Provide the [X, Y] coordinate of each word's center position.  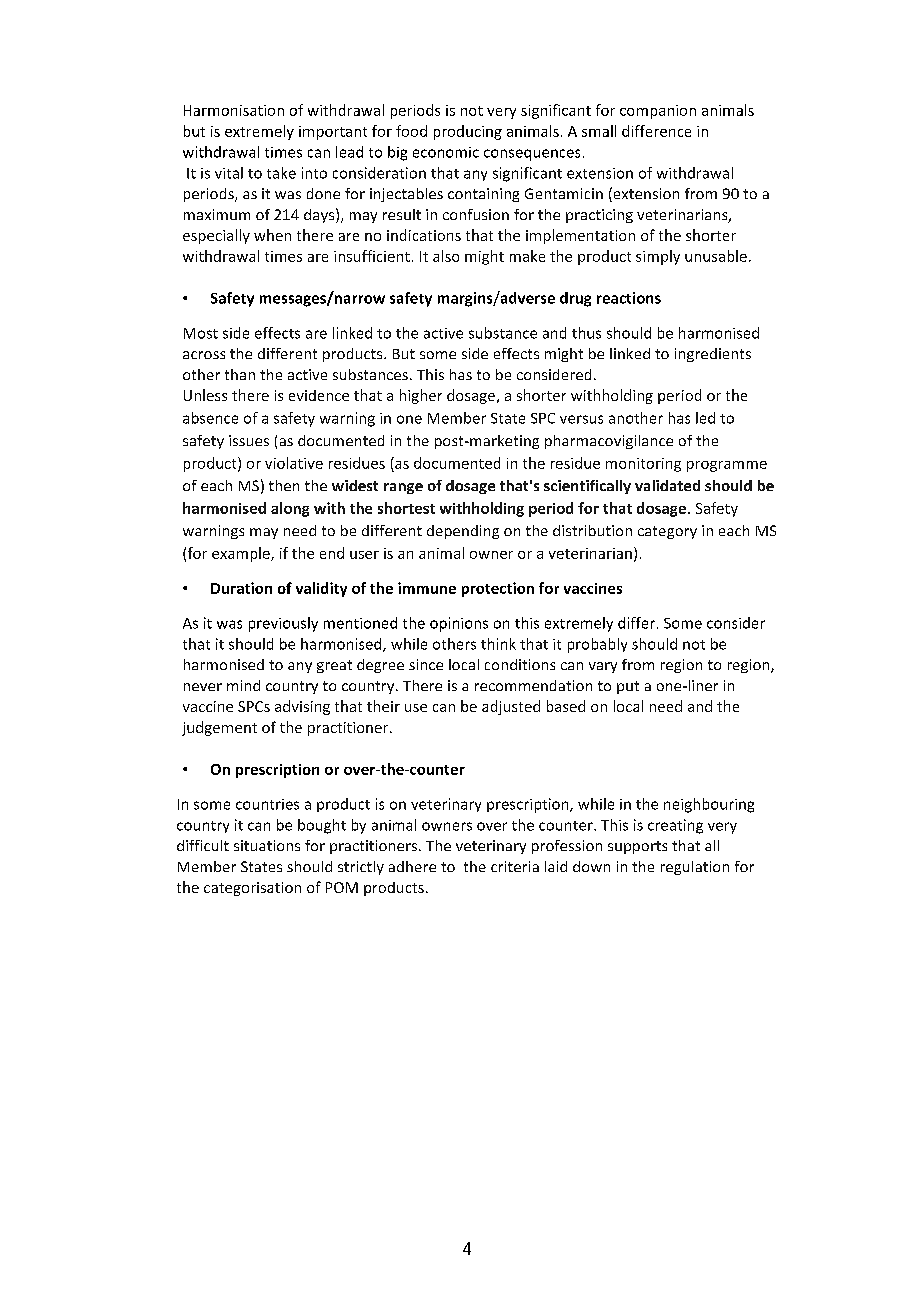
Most [201, 333]
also [446, 256]
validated [667, 485]
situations [267, 845]
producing [468, 132]
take [281, 173]
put [628, 687]
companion [658, 112]
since [426, 664]
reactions [629, 298]
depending [463, 532]
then [284, 485]
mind [243, 685]
